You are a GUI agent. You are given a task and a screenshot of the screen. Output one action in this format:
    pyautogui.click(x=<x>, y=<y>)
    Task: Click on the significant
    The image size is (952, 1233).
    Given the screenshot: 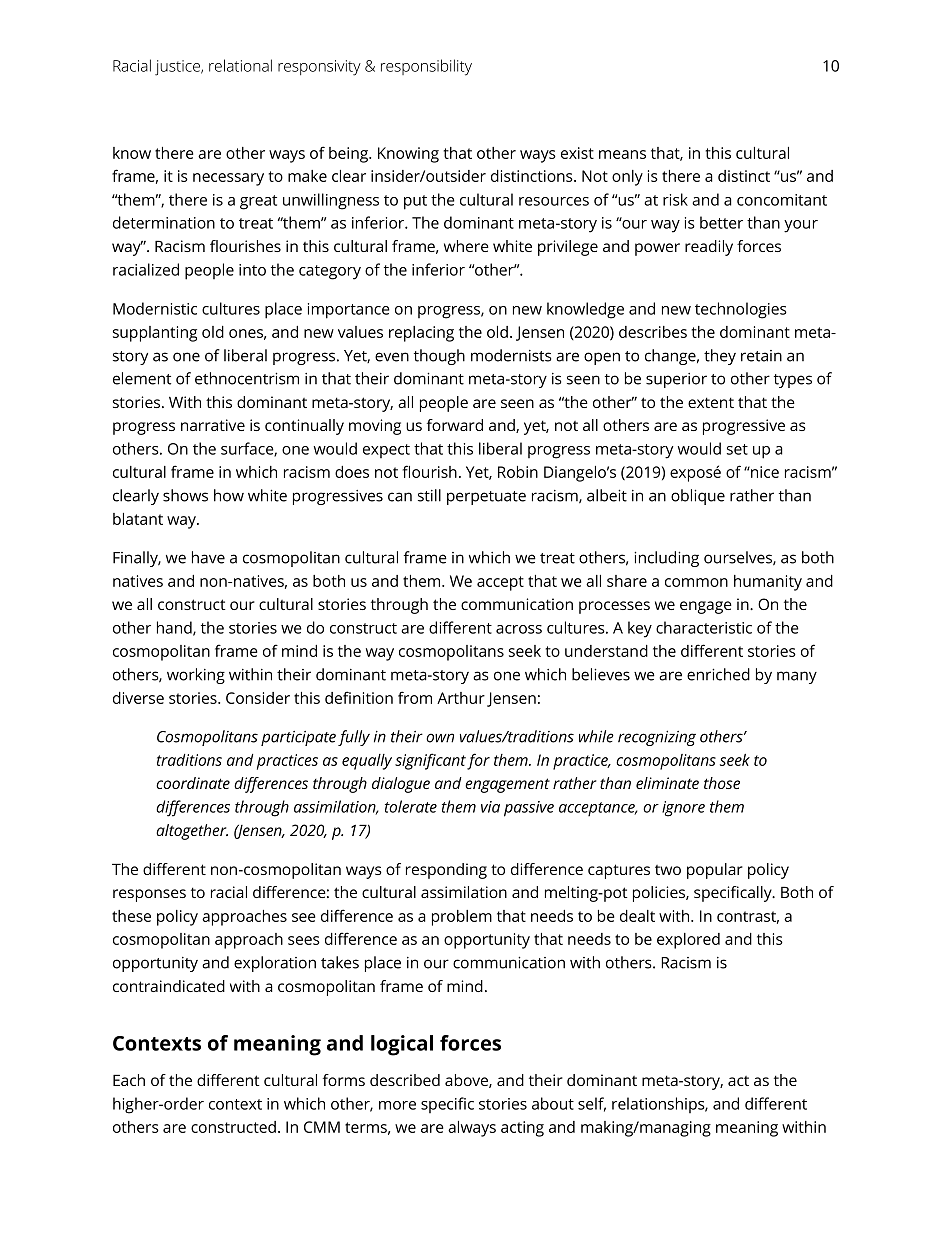 What is the action you would take?
    pyautogui.click(x=430, y=761)
